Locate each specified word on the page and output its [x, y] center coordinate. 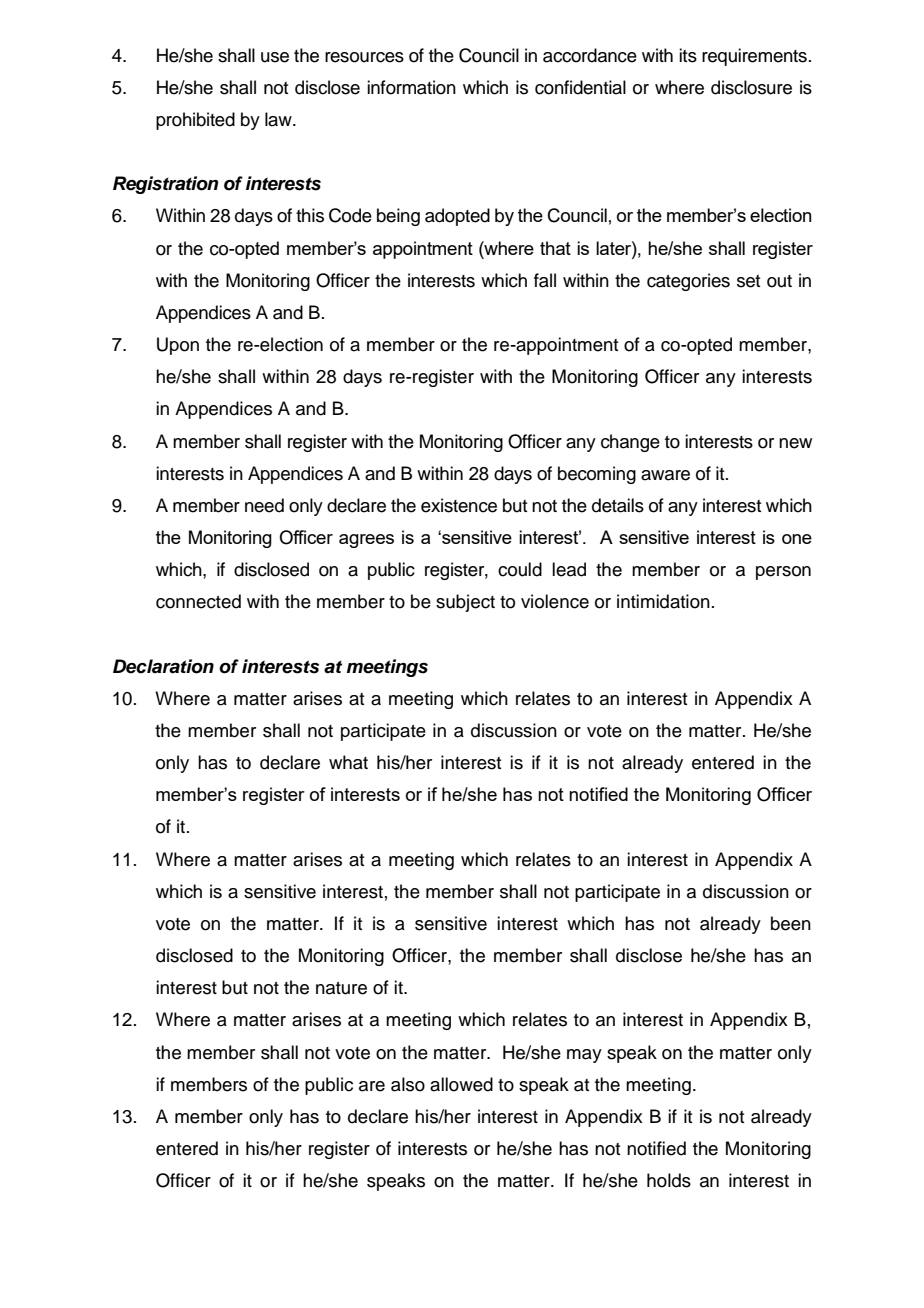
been [791, 923]
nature [341, 988]
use [275, 57]
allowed [461, 1084]
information [411, 87]
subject [465, 603]
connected [198, 601]
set [748, 281]
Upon [178, 346]
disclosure [751, 87]
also [408, 1084]
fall [545, 280]
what [348, 762]
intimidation [663, 601]
